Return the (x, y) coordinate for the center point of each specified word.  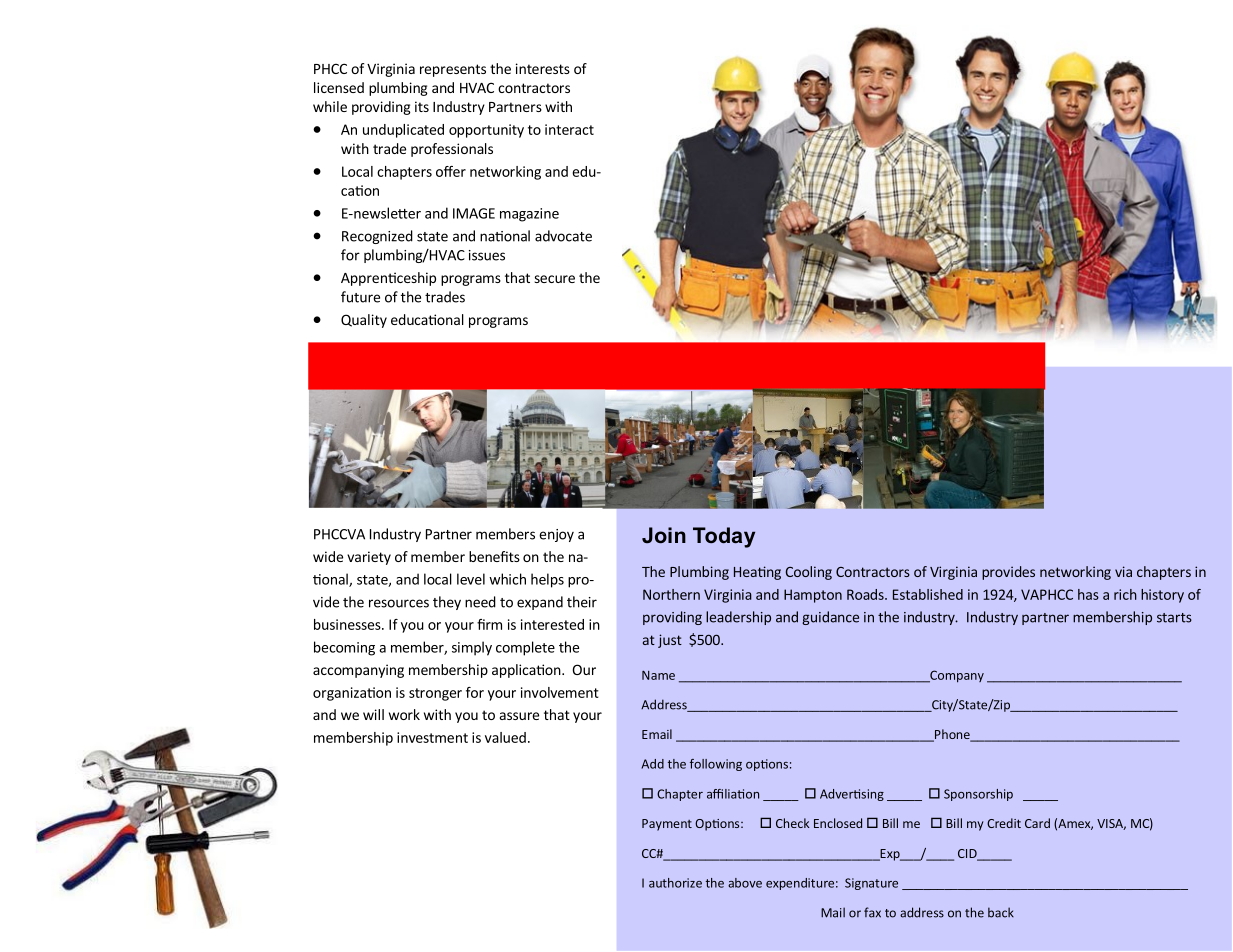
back (1001, 912)
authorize (675, 883)
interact (569, 129)
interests (543, 68)
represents (453, 70)
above (745, 883)
